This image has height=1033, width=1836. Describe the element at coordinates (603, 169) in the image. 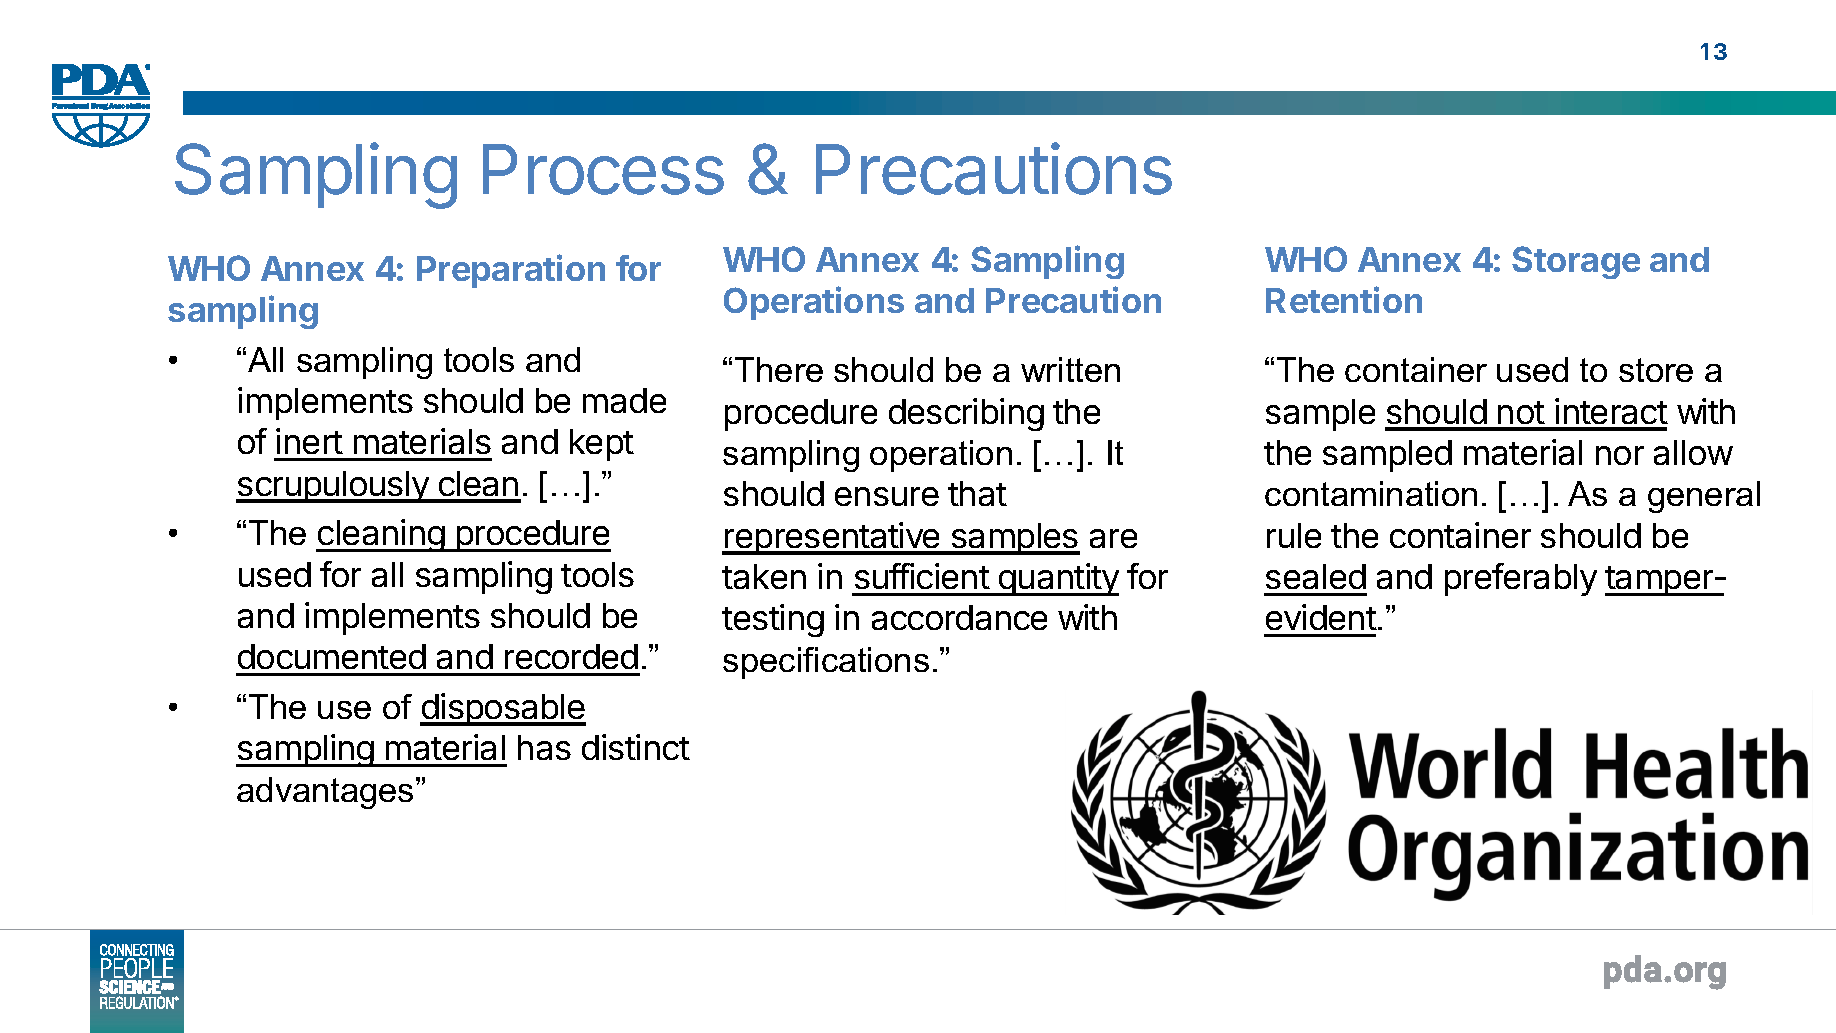

I see `Process` at that location.
